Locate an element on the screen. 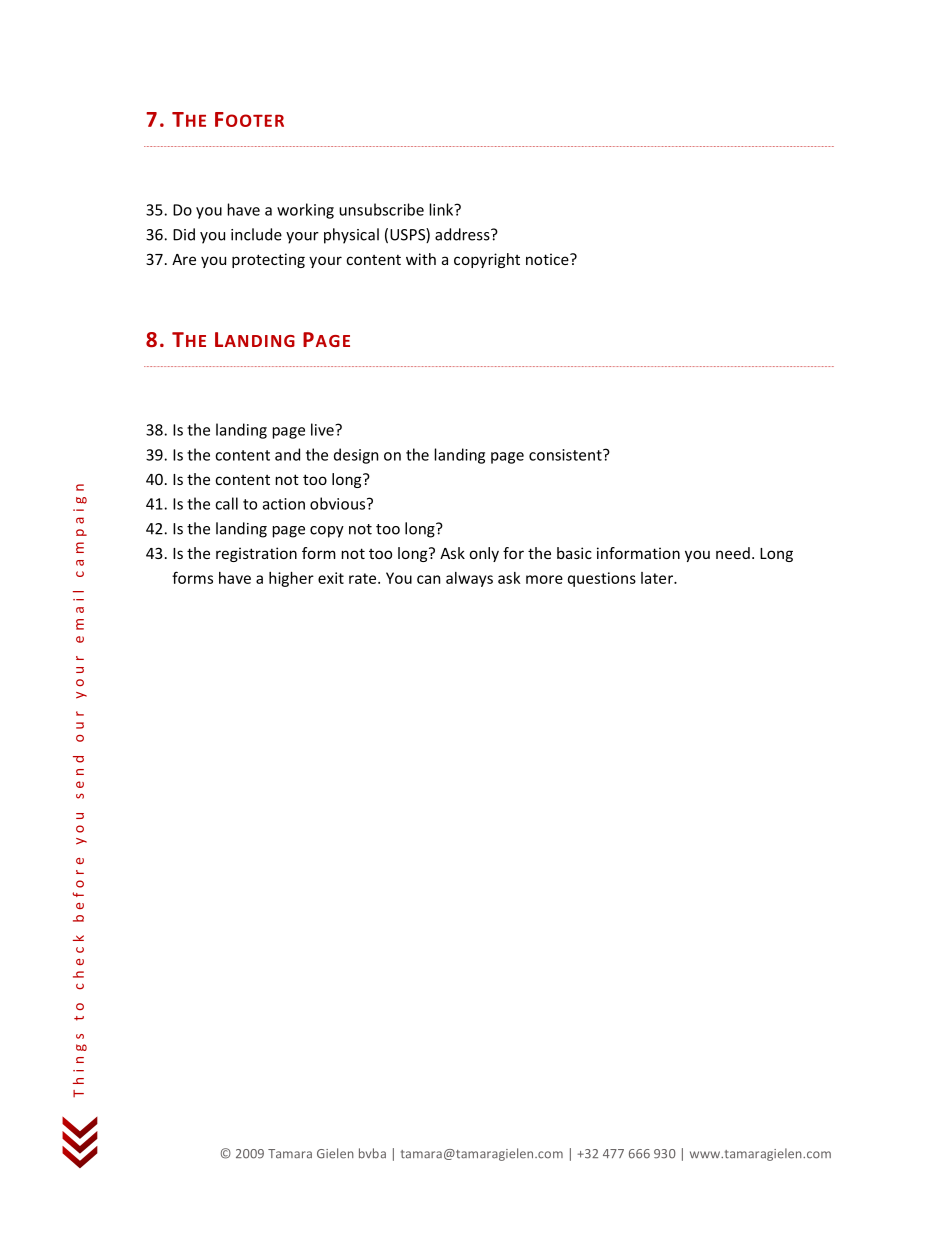 This screenshot has width=952, height=1233. call is located at coordinates (226, 503).
